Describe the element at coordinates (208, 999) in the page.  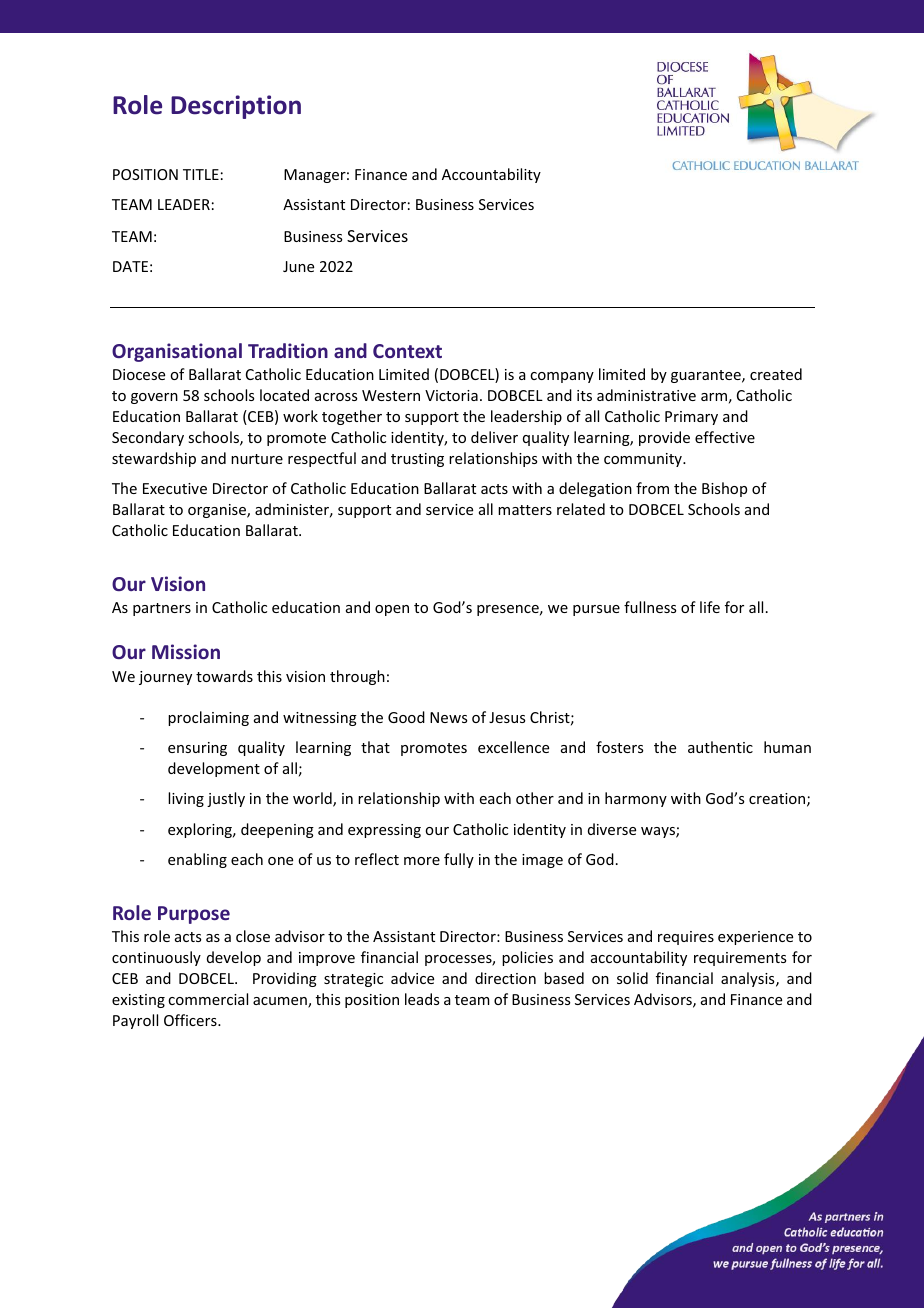
I see `commercial` at that location.
